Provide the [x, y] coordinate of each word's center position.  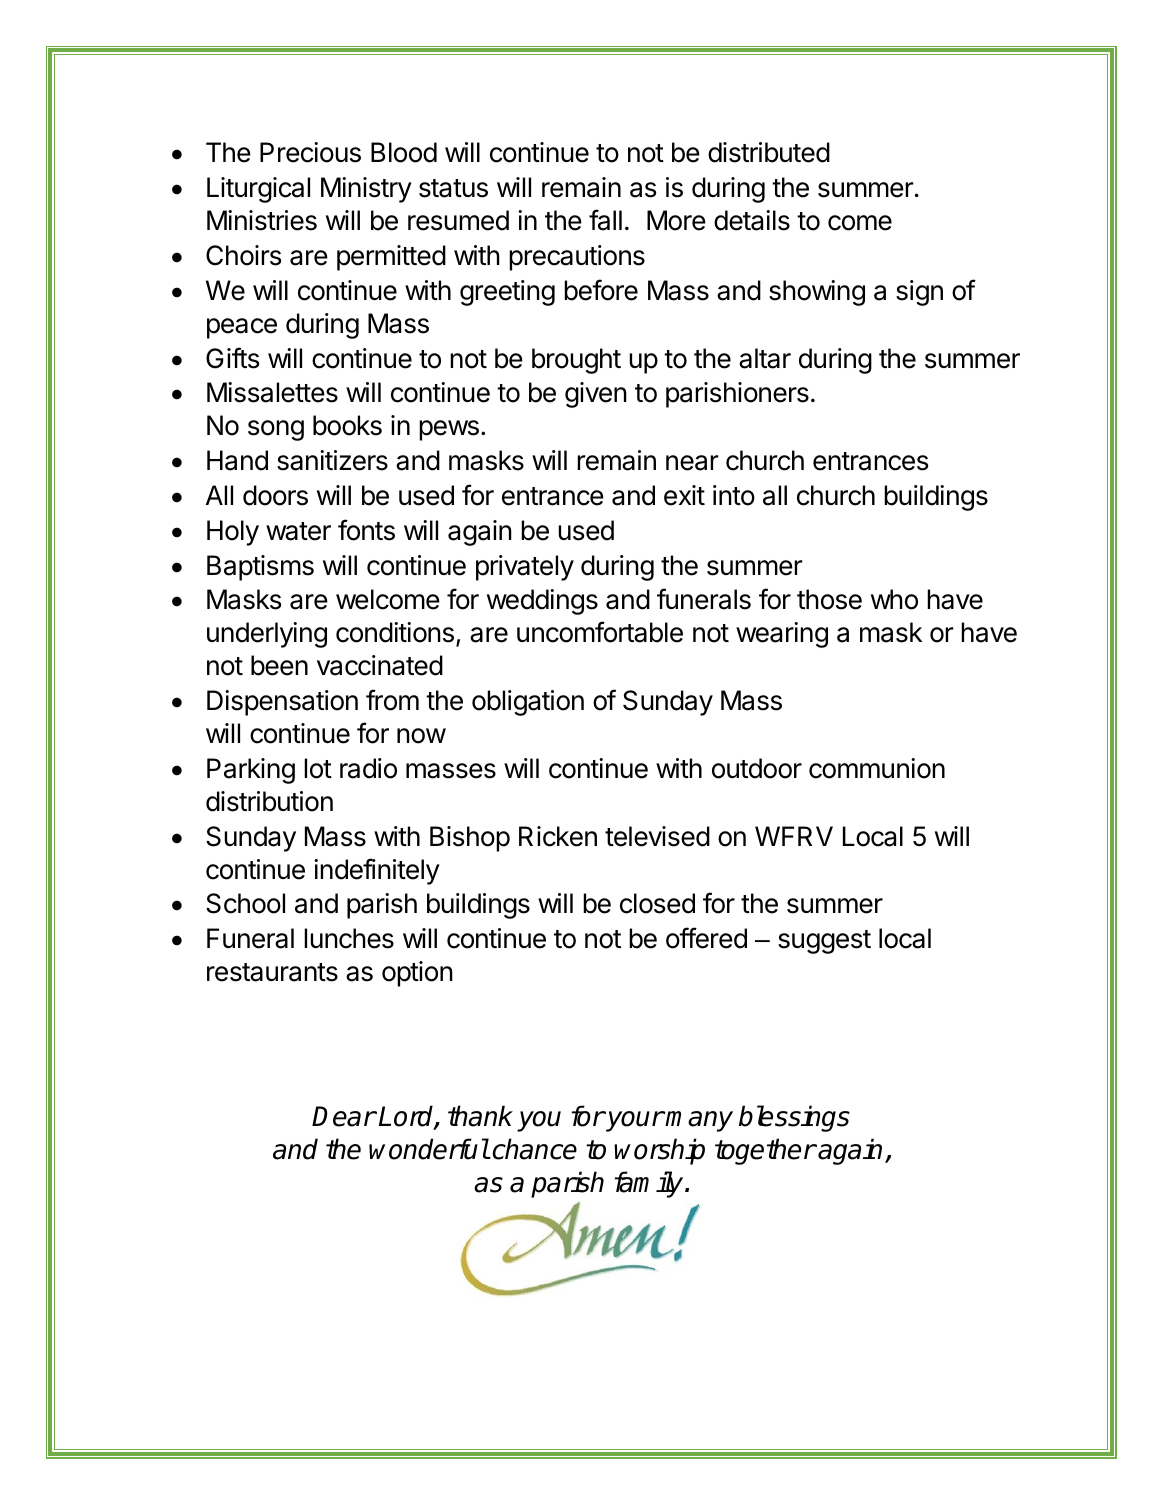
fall [605, 220]
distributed [769, 152]
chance [533, 1149]
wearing [782, 635]
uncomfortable [600, 632]
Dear [344, 1116]
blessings [794, 1118]
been [279, 665]
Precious [310, 152]
